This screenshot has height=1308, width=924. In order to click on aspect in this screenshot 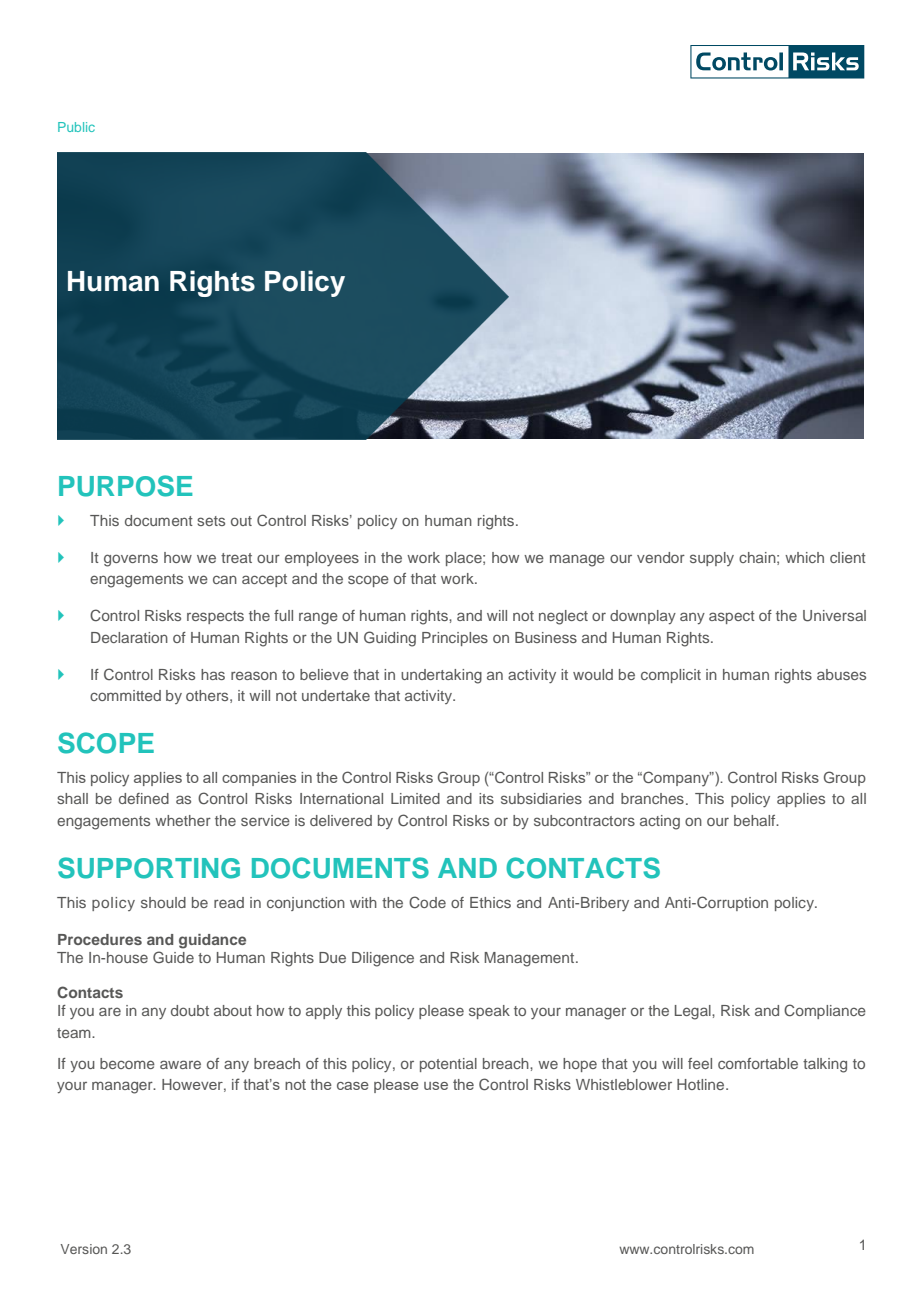, I will do `click(732, 617)`.
